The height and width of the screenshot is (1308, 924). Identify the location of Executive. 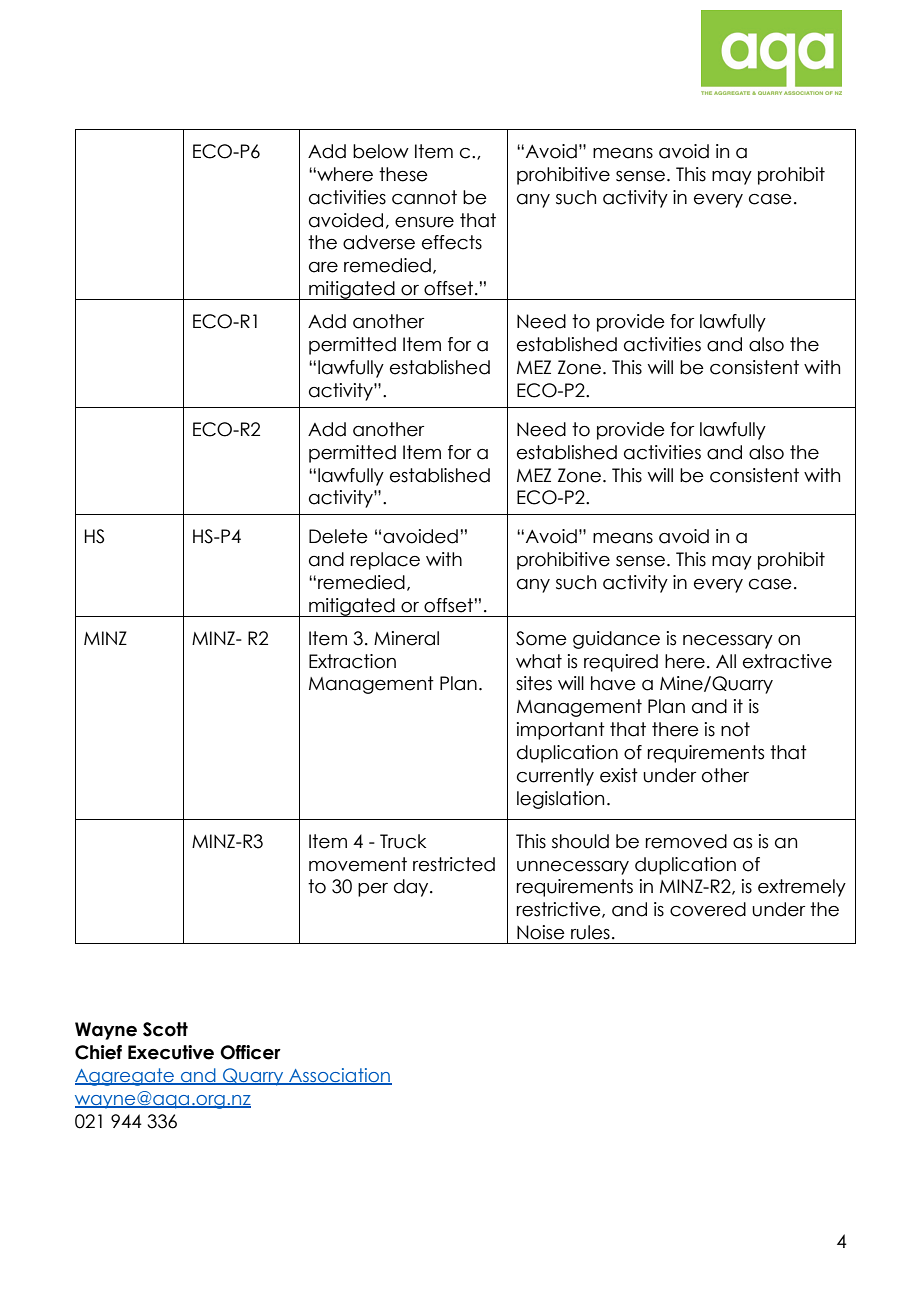
(171, 1052).
